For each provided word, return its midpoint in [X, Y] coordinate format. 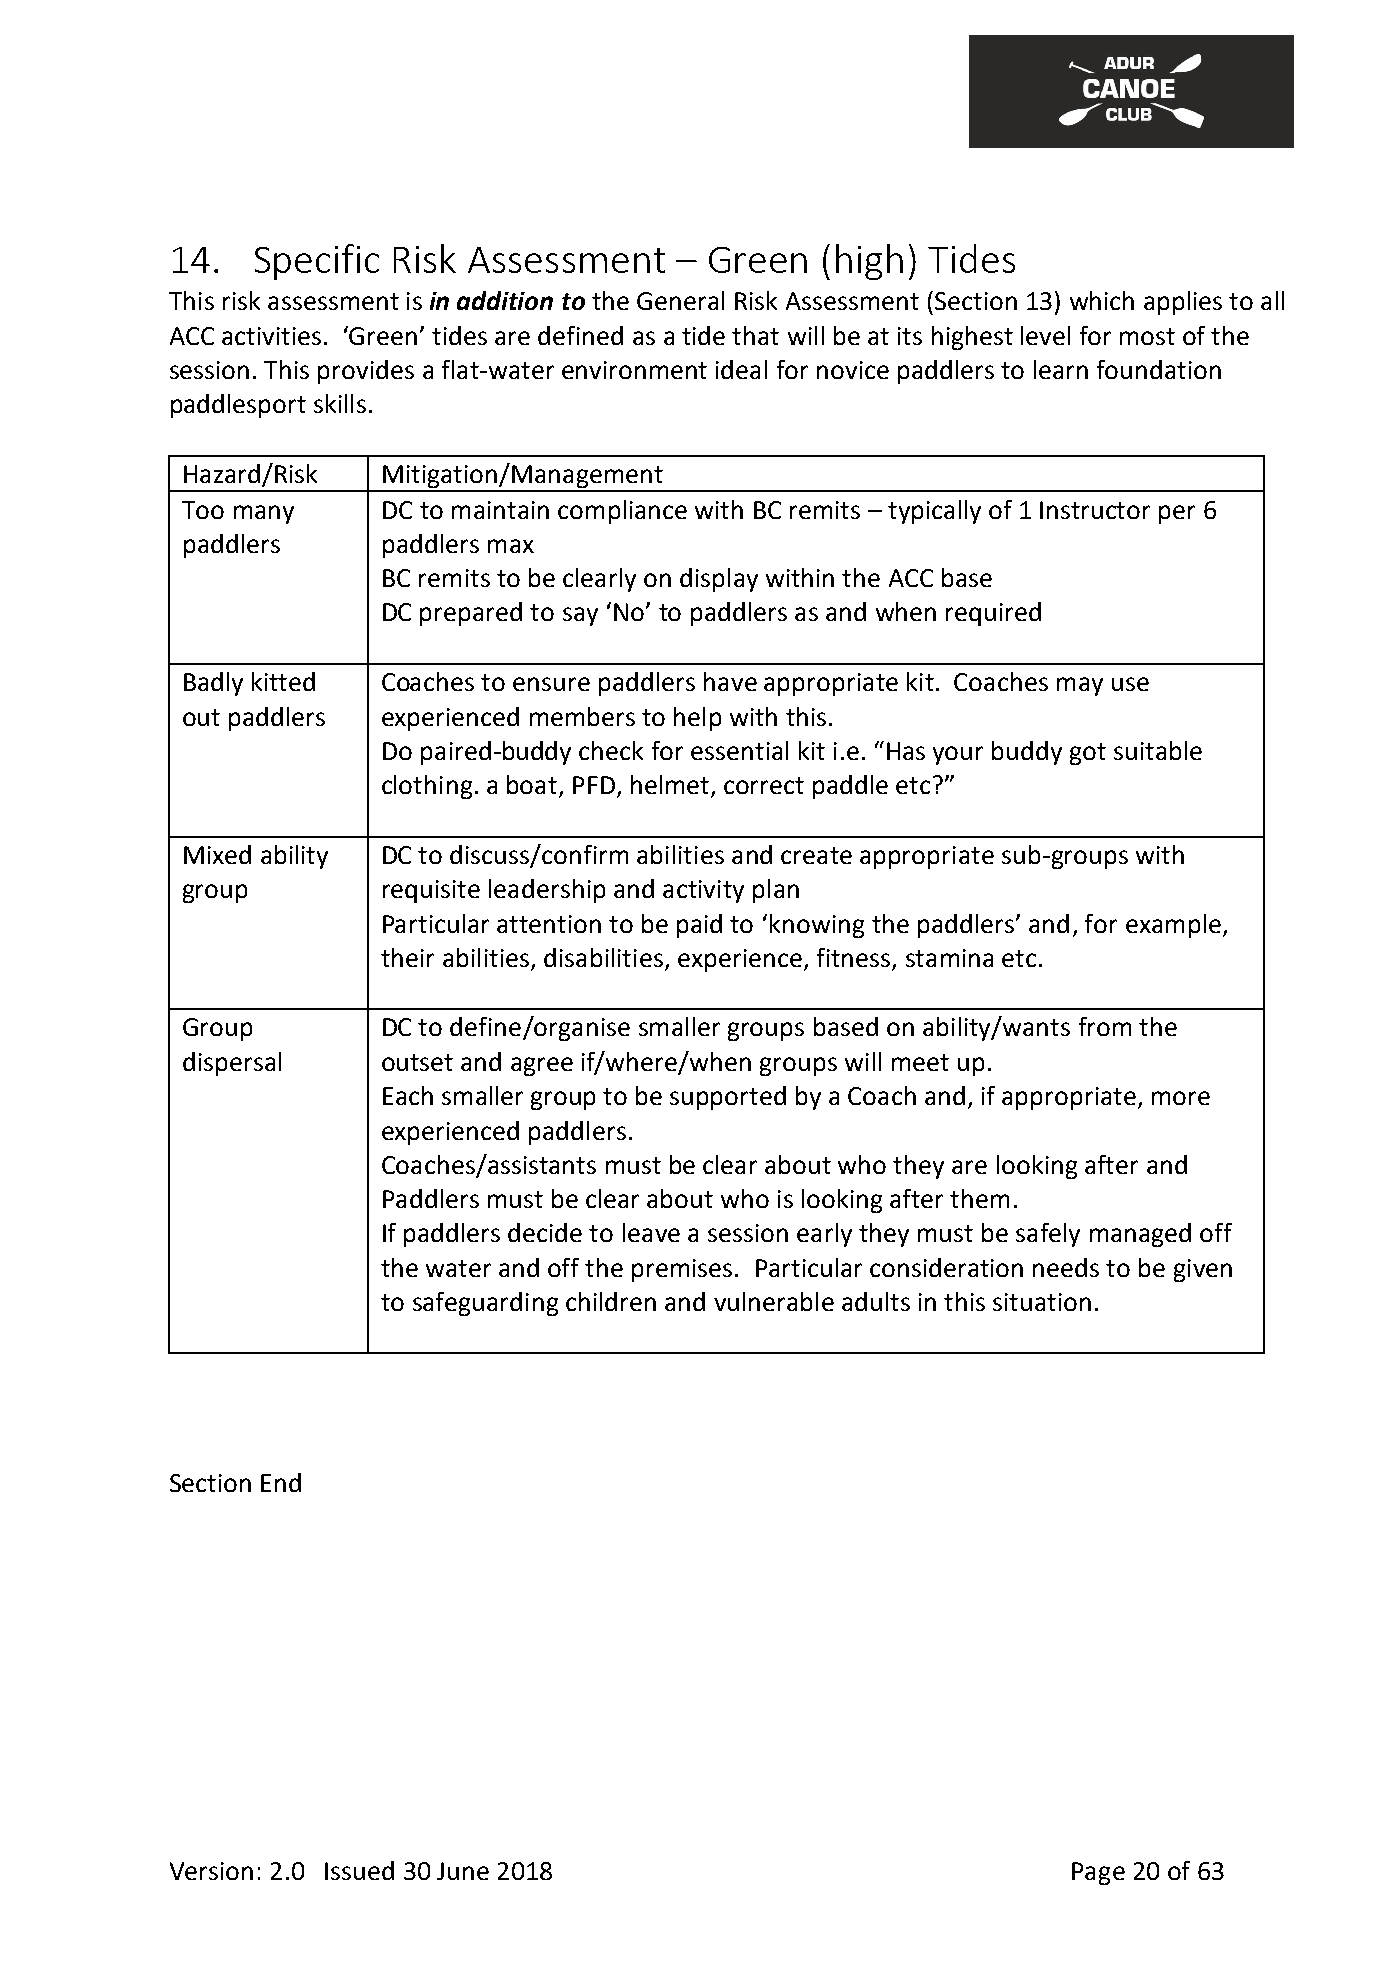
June [463, 1871]
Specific [317, 262]
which [1102, 300]
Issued [359, 1870]
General [680, 300]
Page [1098, 1873]
